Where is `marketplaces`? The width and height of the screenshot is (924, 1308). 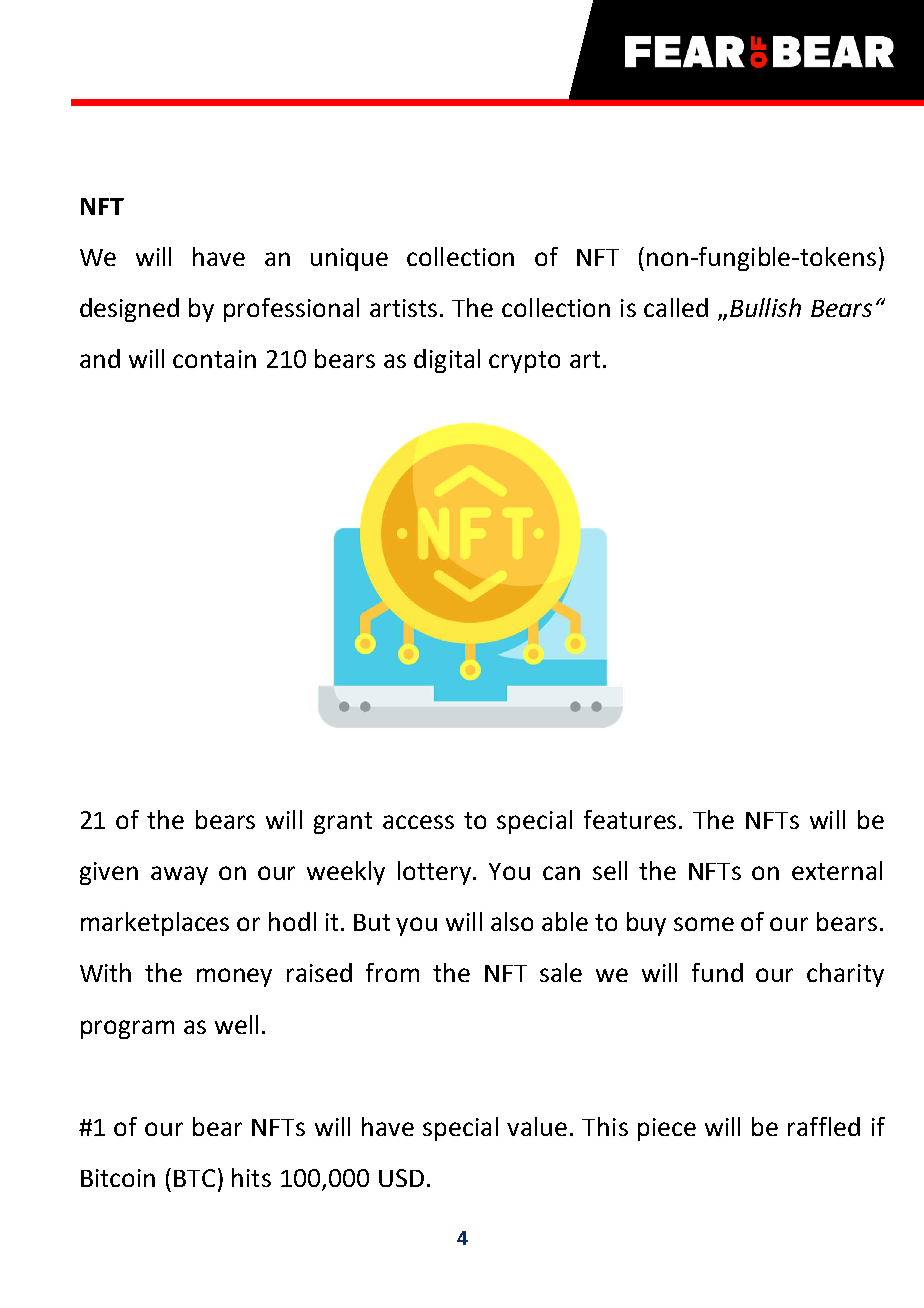 marketplaces is located at coordinates (155, 924).
